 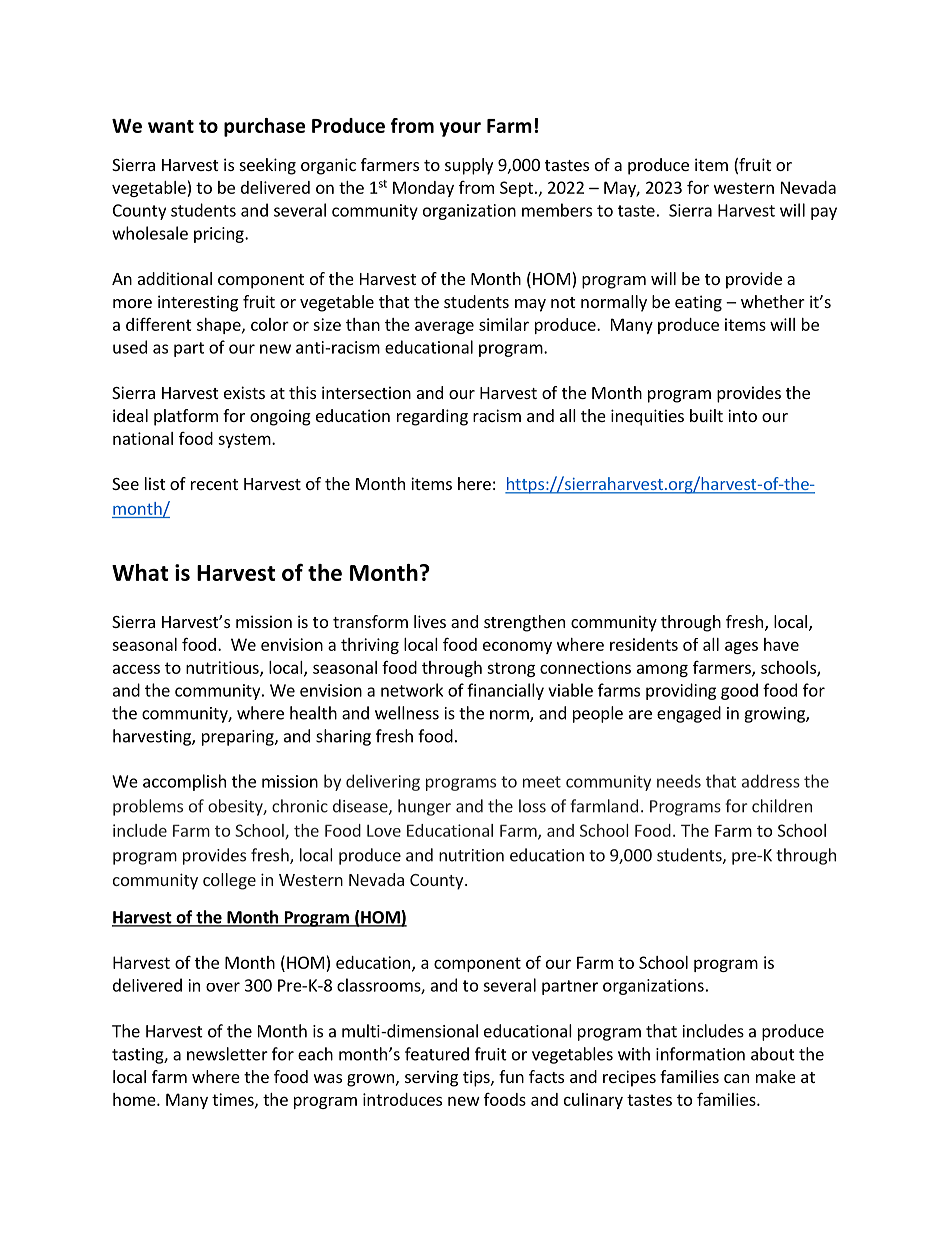 What do you see at coordinates (184, 782) in the page?
I see `accomplish` at bounding box center [184, 782].
